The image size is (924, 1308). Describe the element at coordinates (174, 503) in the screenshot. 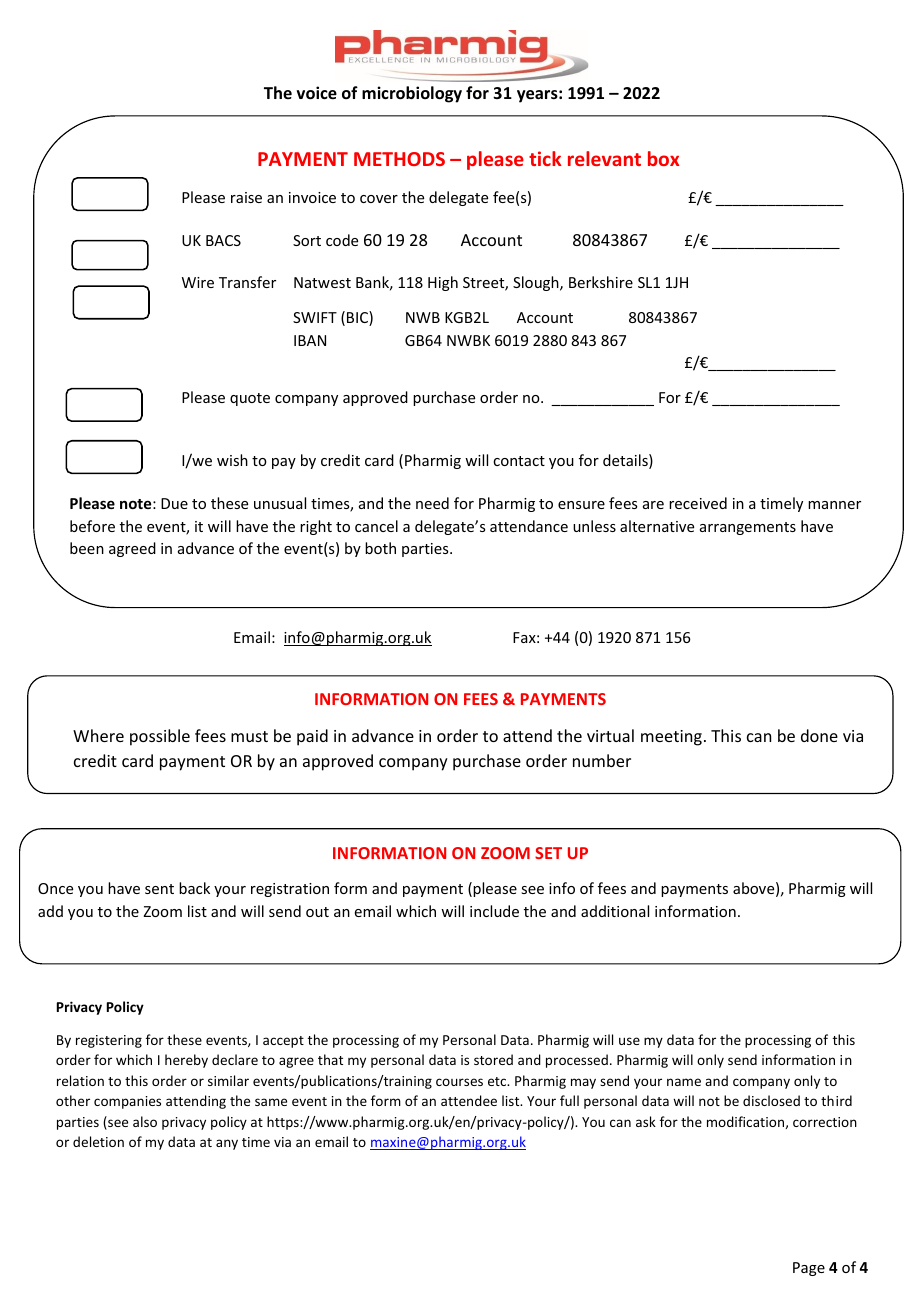

I see `Due` at that location.
